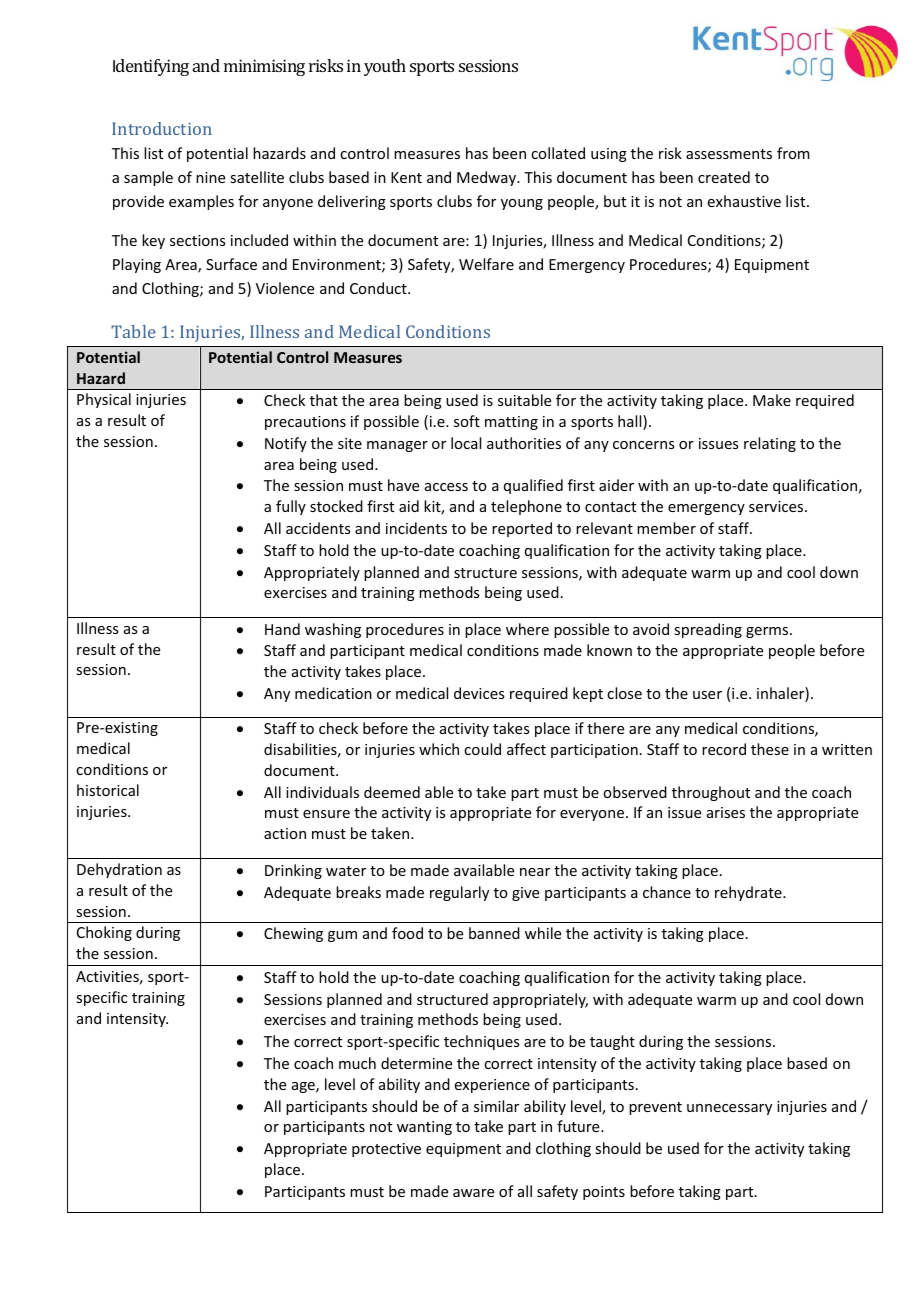 Image resolution: width=924 pixels, height=1308 pixels. Describe the element at coordinates (729, 1109) in the screenshot. I see `unnecessary` at that location.
